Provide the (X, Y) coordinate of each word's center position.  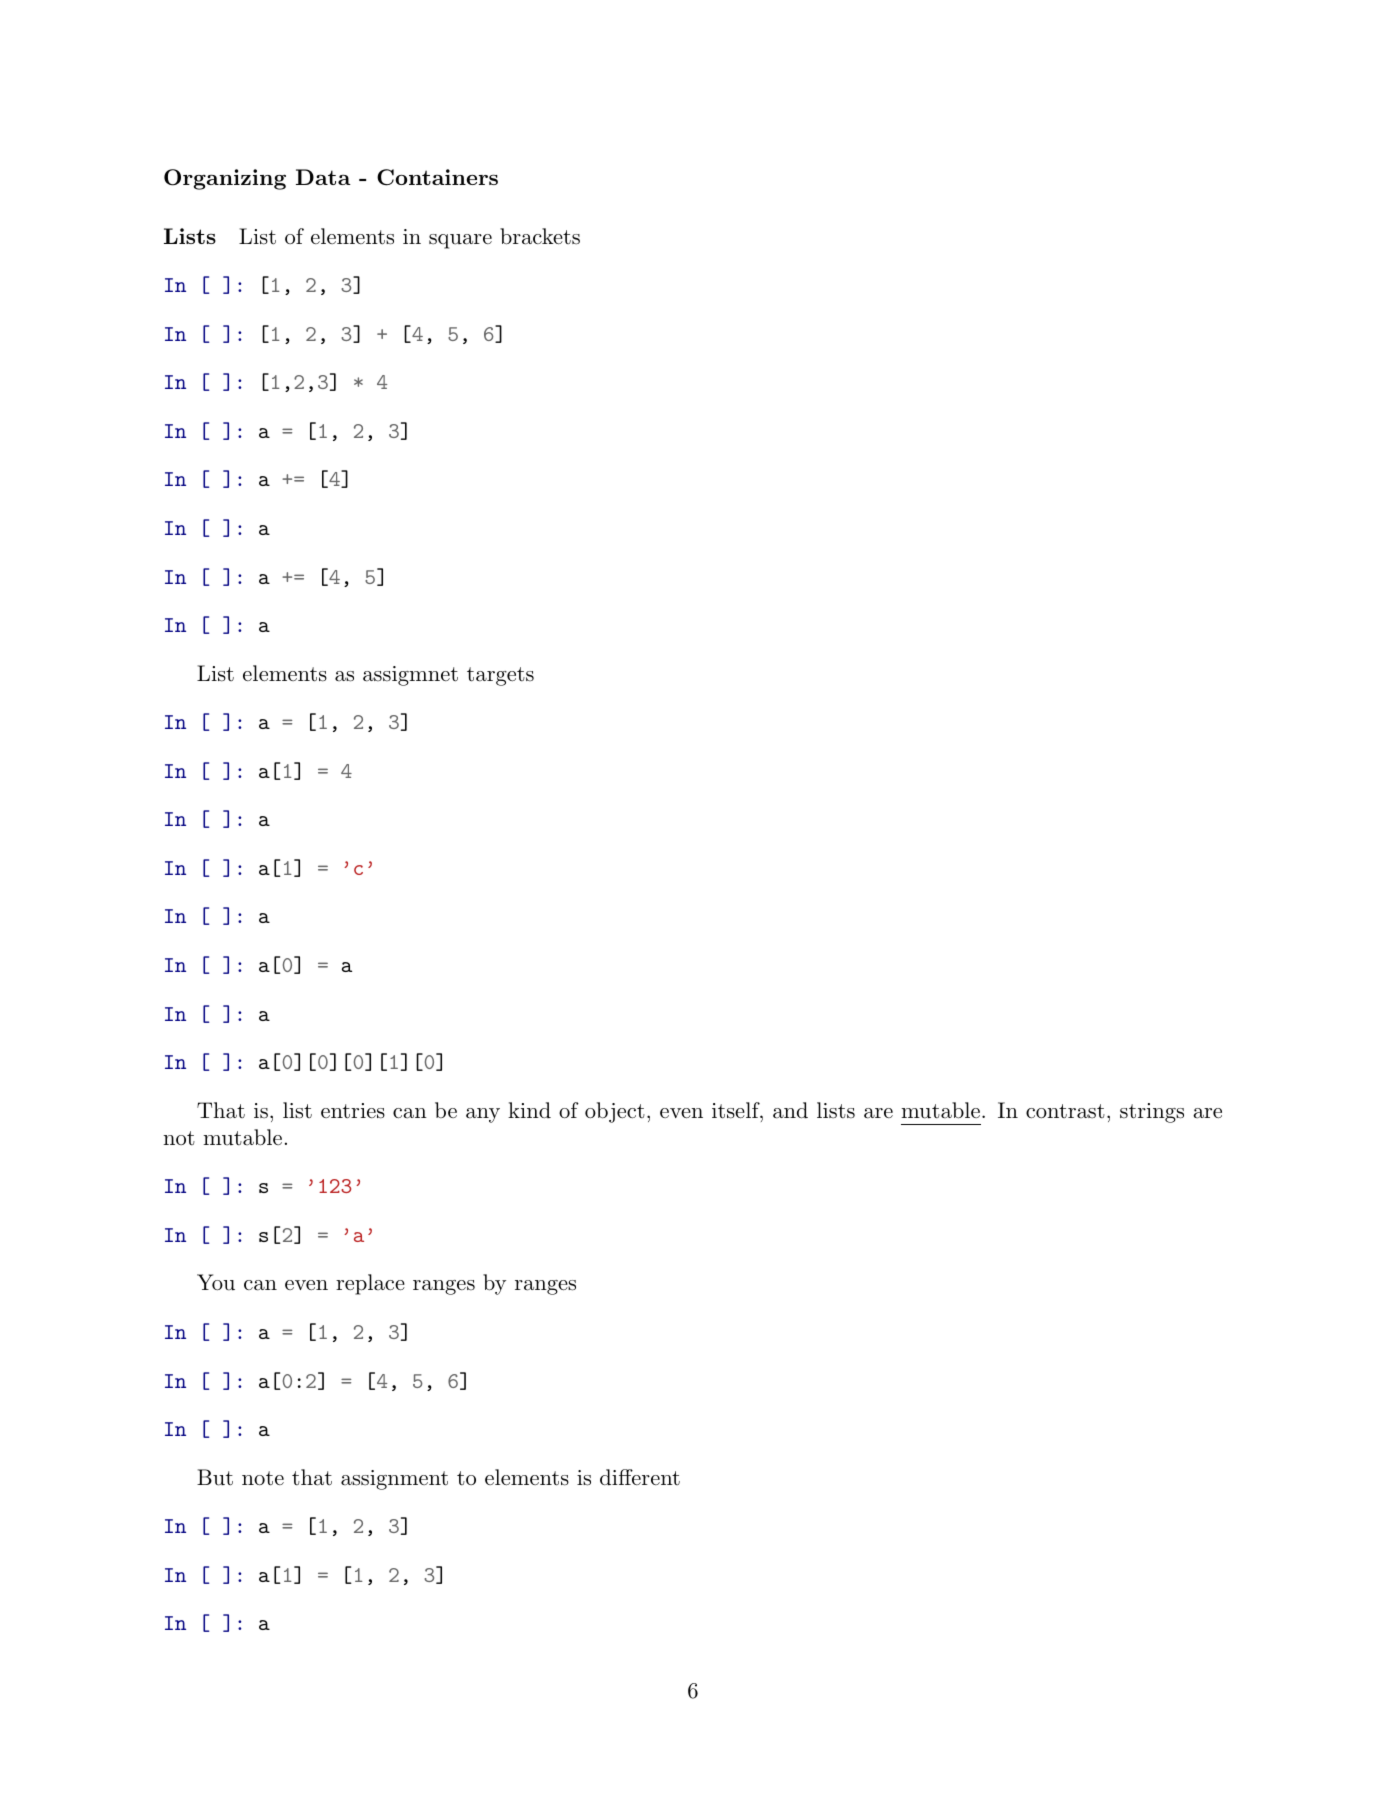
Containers (437, 177)
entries (353, 1111)
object (615, 1112)
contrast (1065, 1111)
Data (323, 177)
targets (500, 676)
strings (1152, 1113)
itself (736, 1110)
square (460, 241)
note (263, 1478)
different (640, 1477)
